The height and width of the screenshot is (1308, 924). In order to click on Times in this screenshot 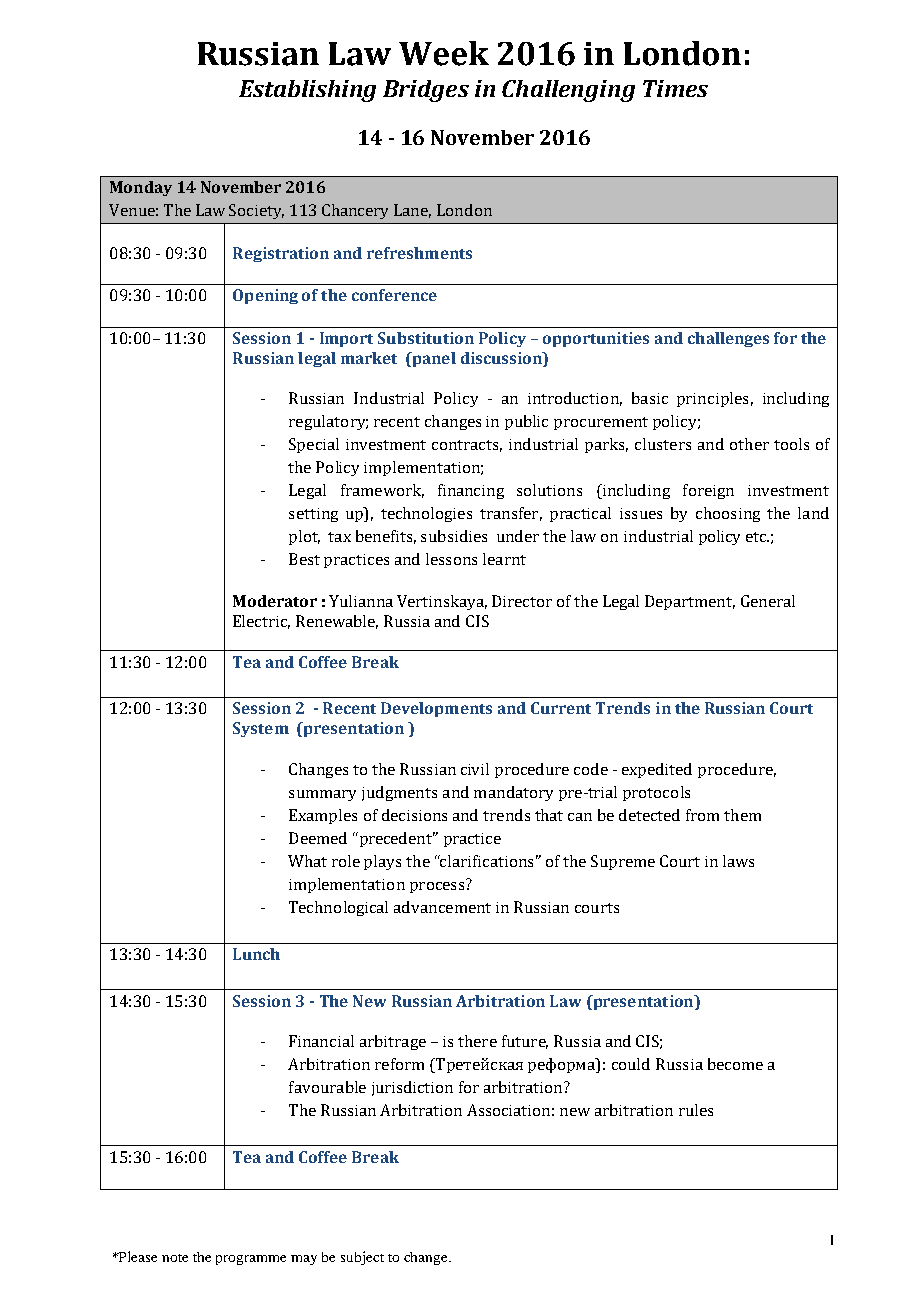, I will do `click(675, 88)`.
